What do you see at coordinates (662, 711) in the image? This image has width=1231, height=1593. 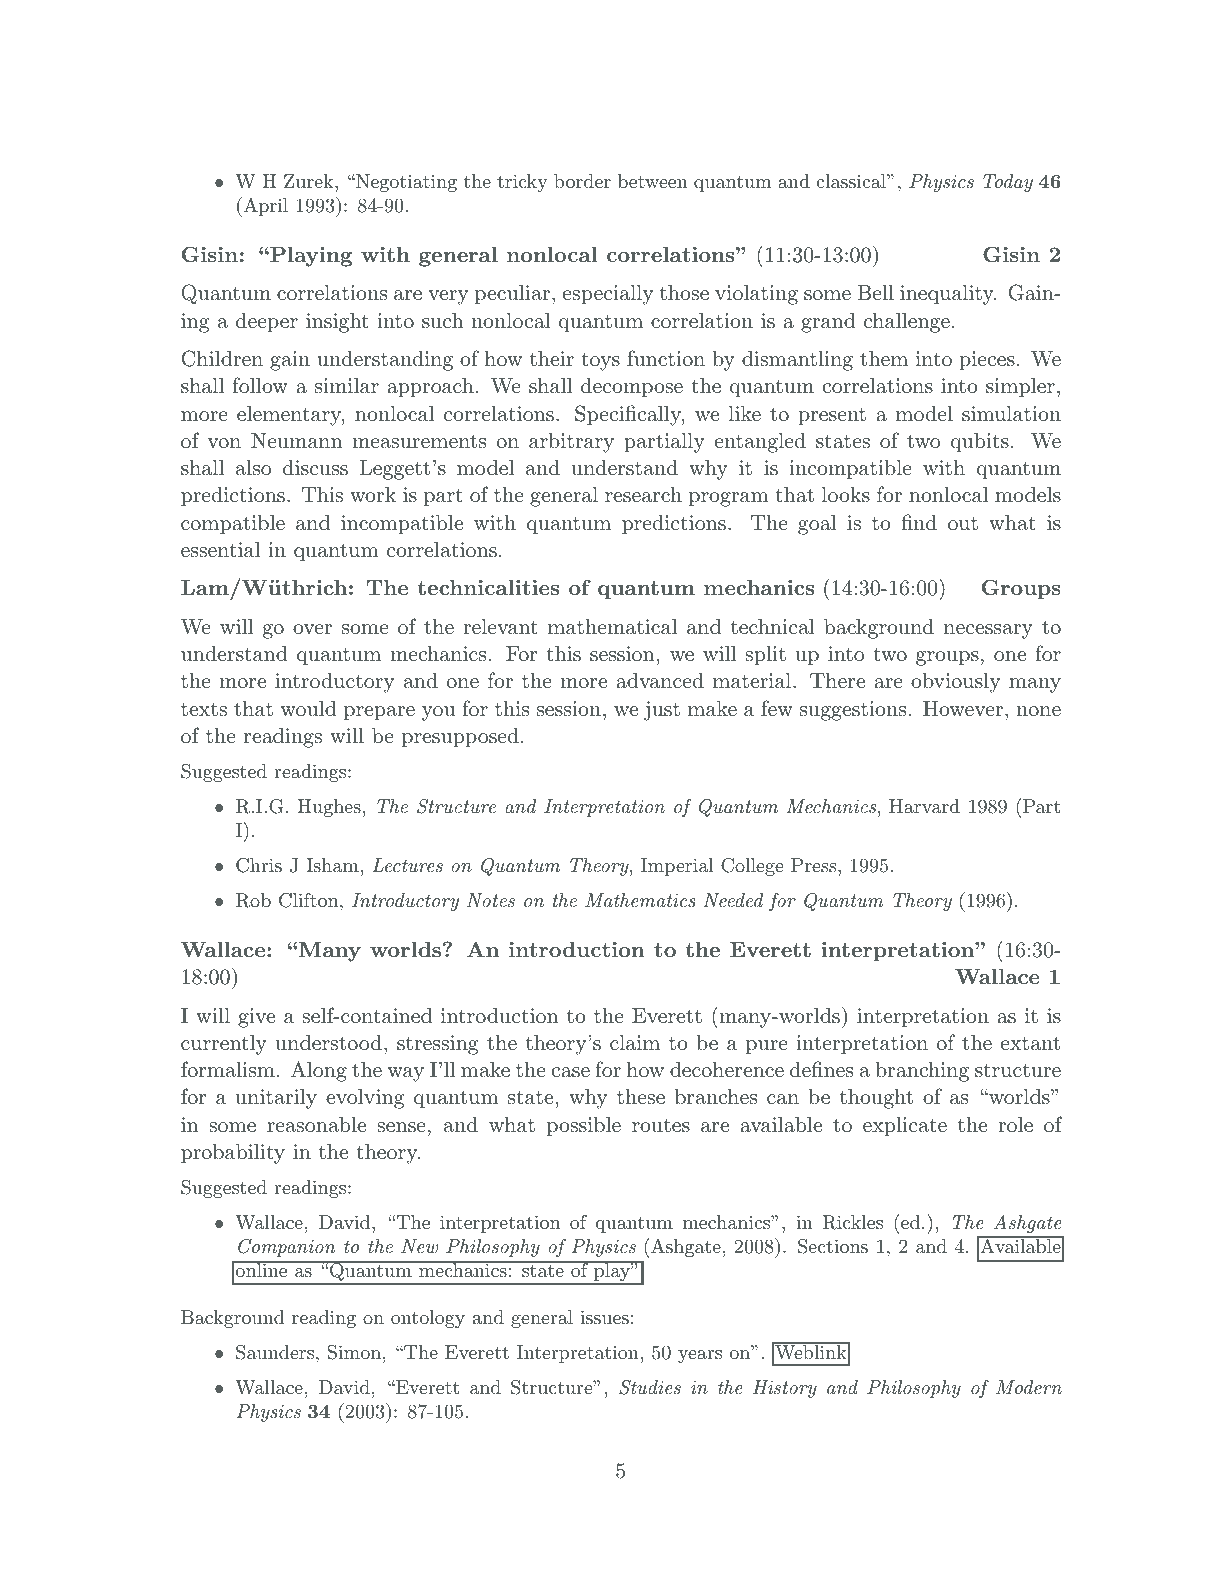 I see `just` at bounding box center [662, 711].
